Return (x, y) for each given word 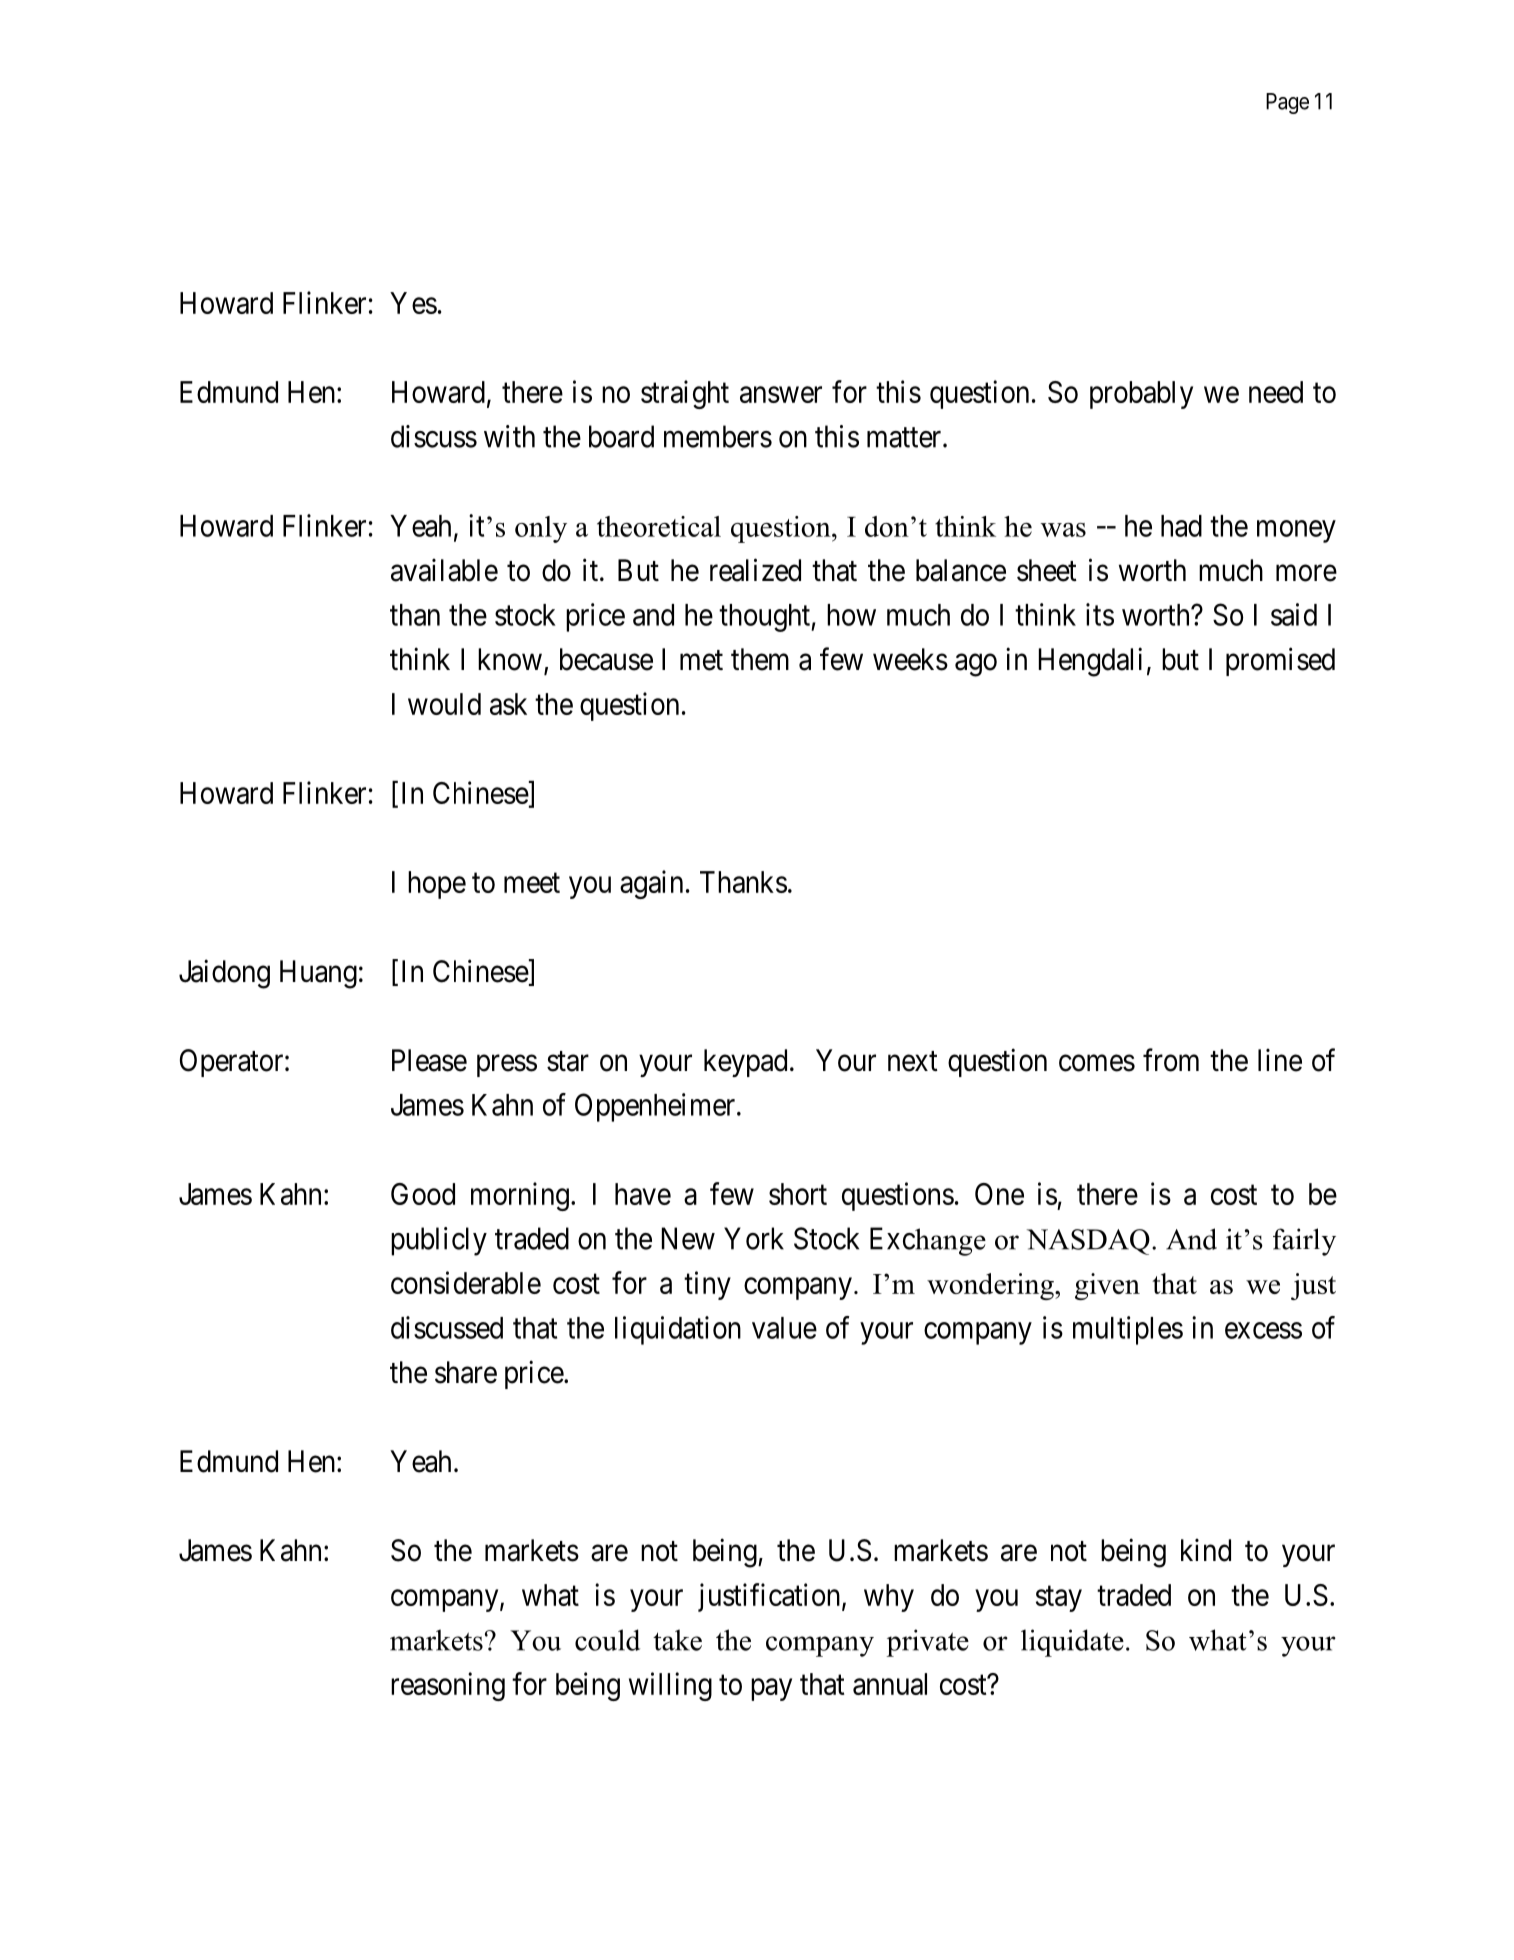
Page (1287, 103)
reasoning (448, 1686)
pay (771, 1690)
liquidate (1072, 1643)
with (509, 436)
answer (781, 395)
